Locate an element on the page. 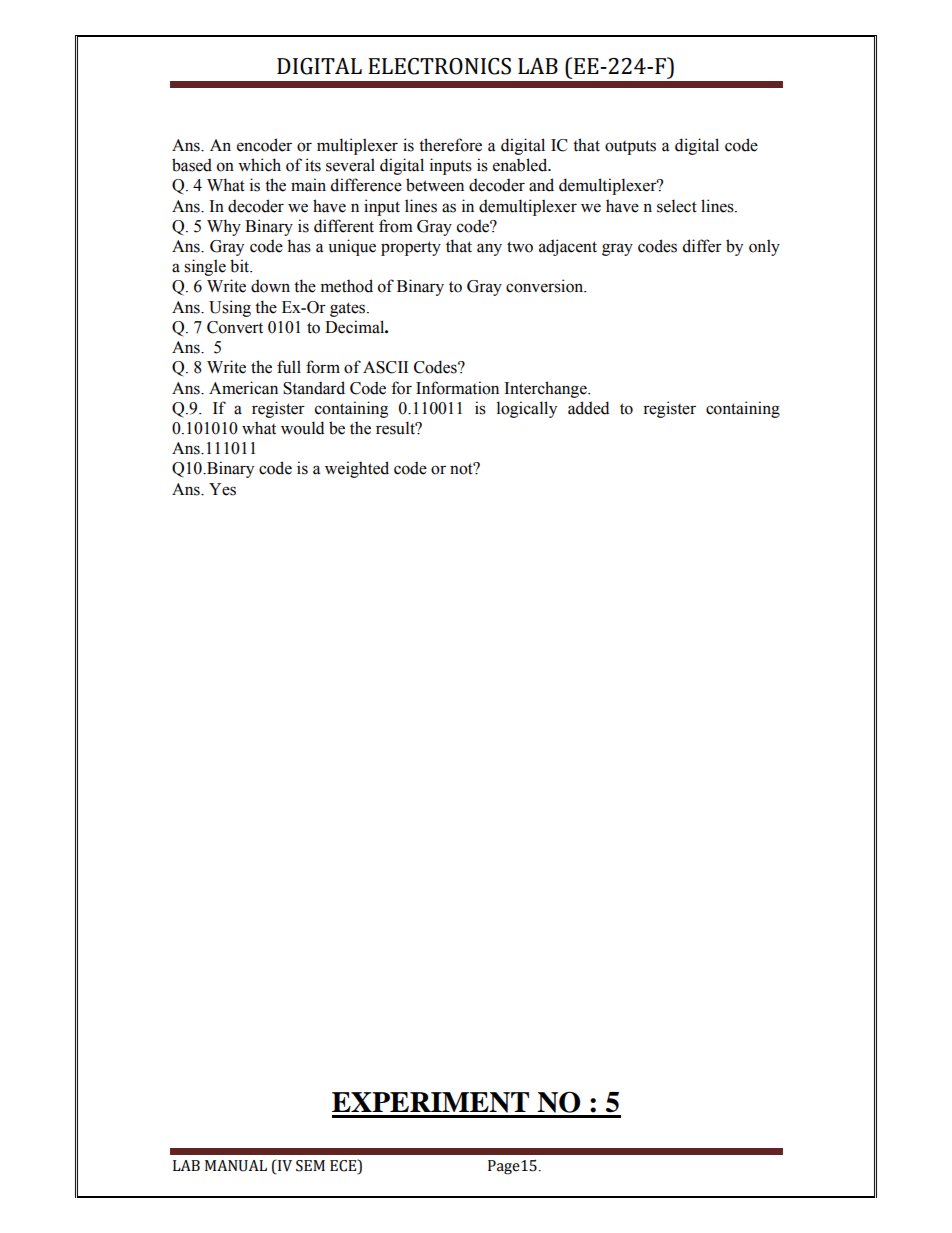 The width and height of the document is (952, 1233). Yes is located at coordinates (222, 489).
